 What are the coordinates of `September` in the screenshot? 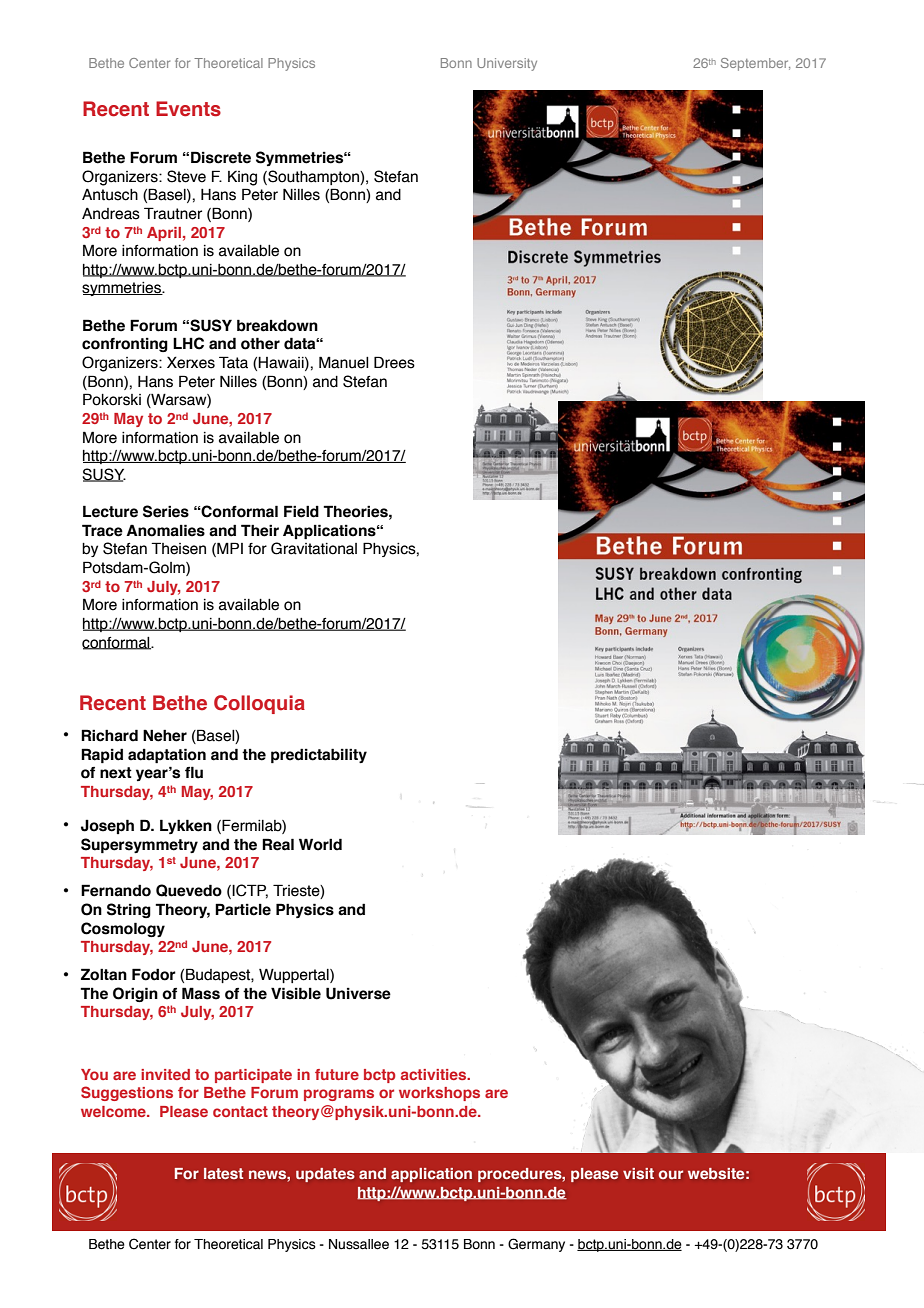 It's located at (755, 64).
